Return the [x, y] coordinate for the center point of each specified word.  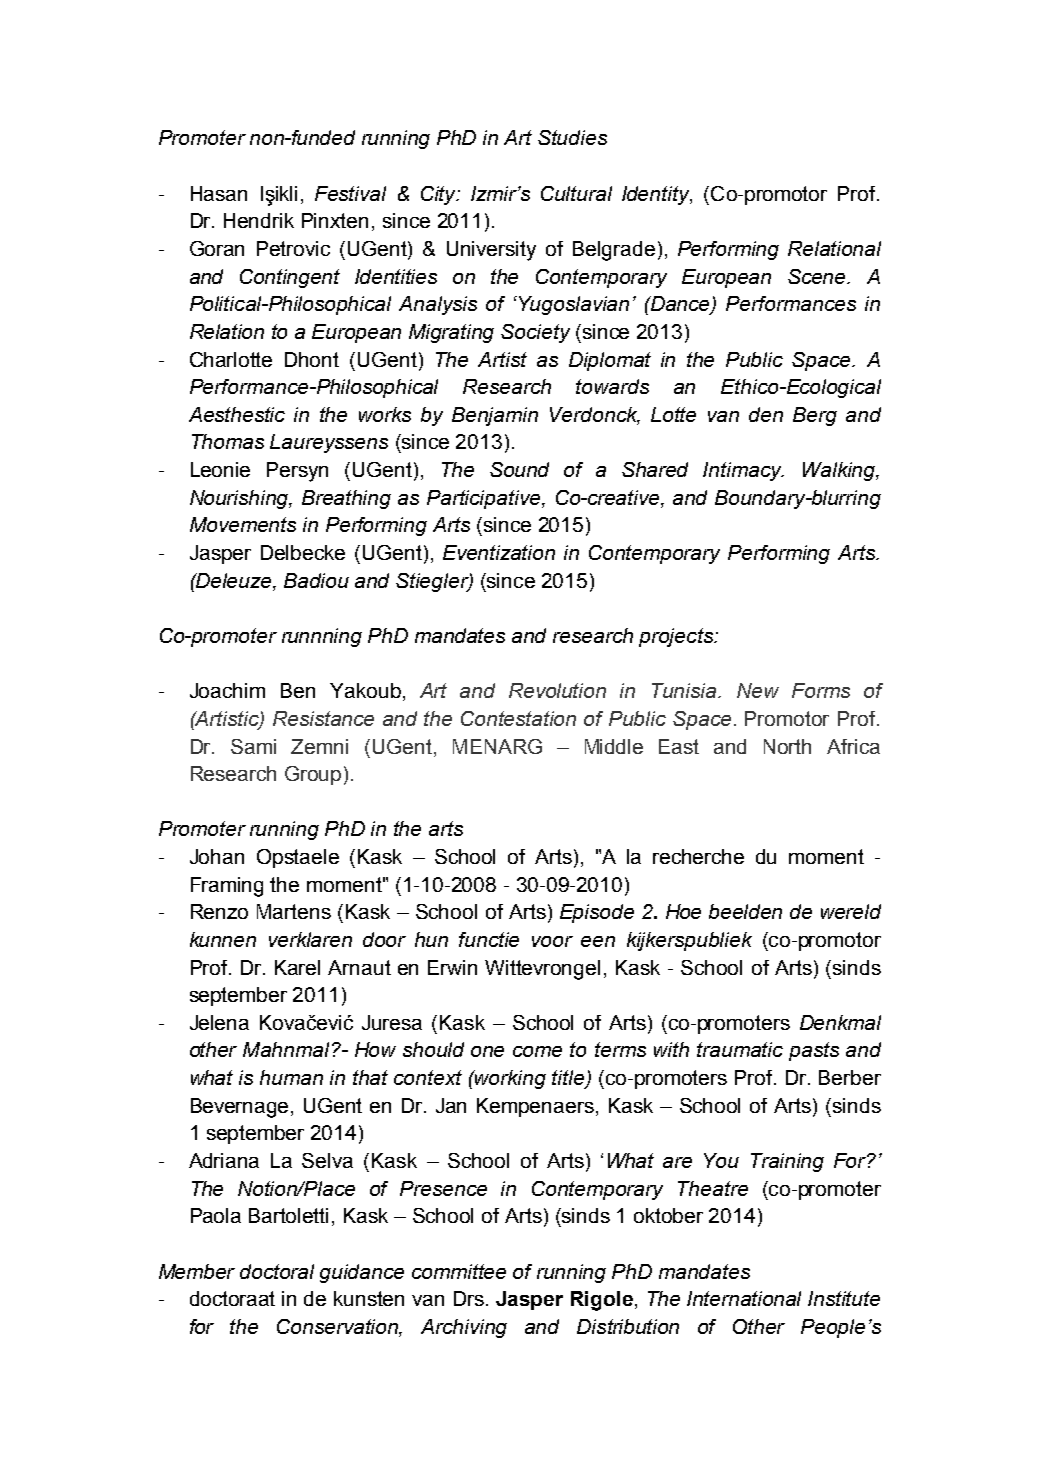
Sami [253, 746]
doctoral [277, 1271]
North [787, 746]
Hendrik [259, 220]
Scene [818, 276]
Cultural [576, 193]
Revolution [557, 690]
